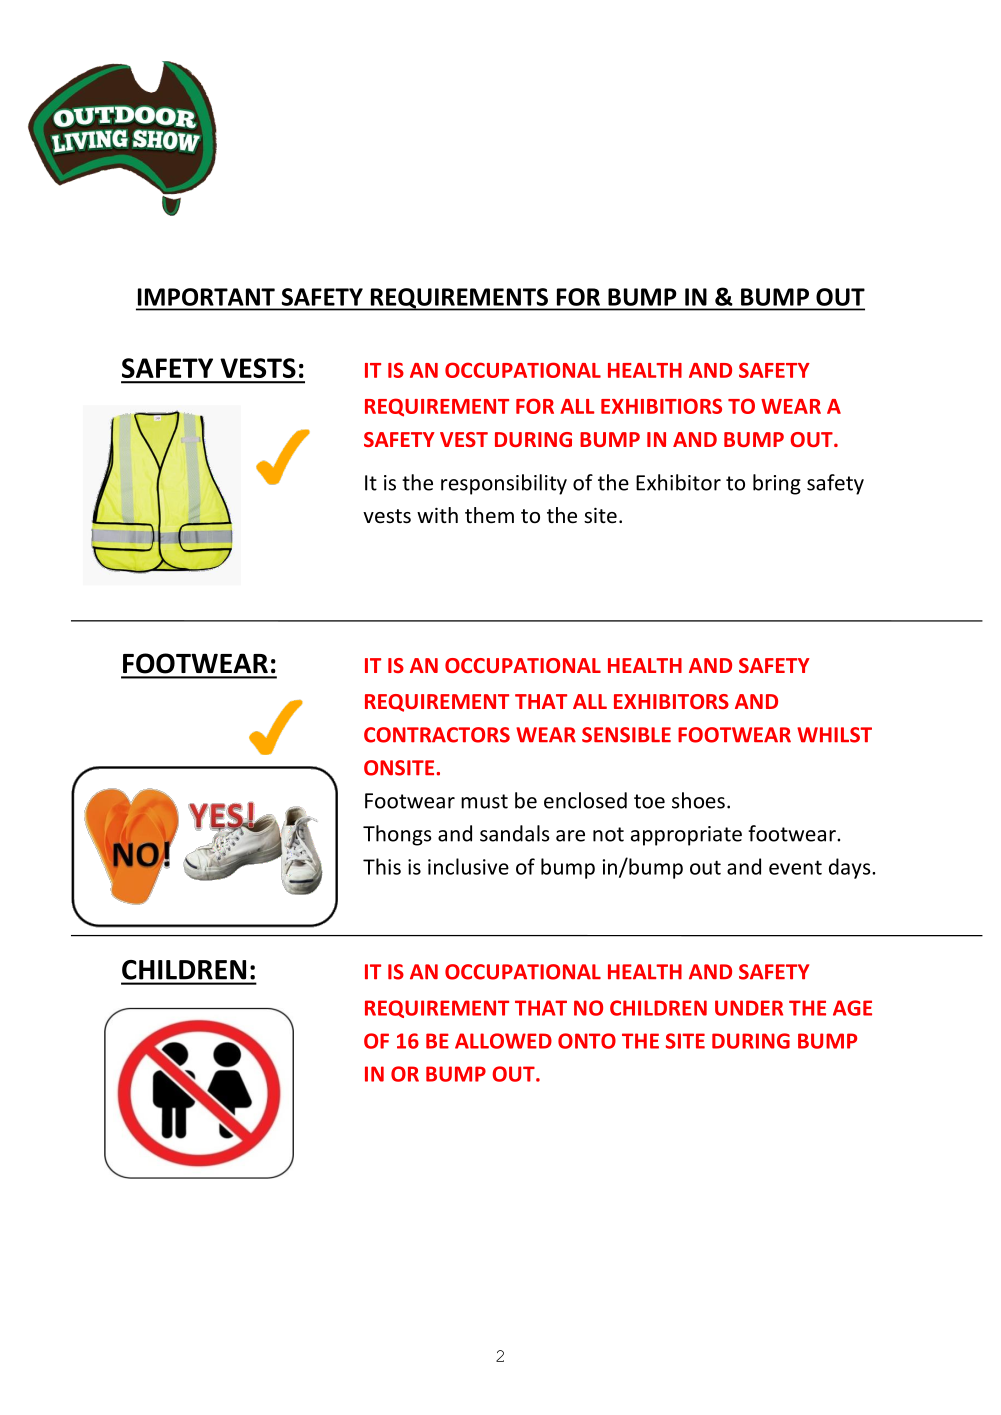  Describe the element at coordinates (468, 866) in the page. I see `inclusive` at that location.
